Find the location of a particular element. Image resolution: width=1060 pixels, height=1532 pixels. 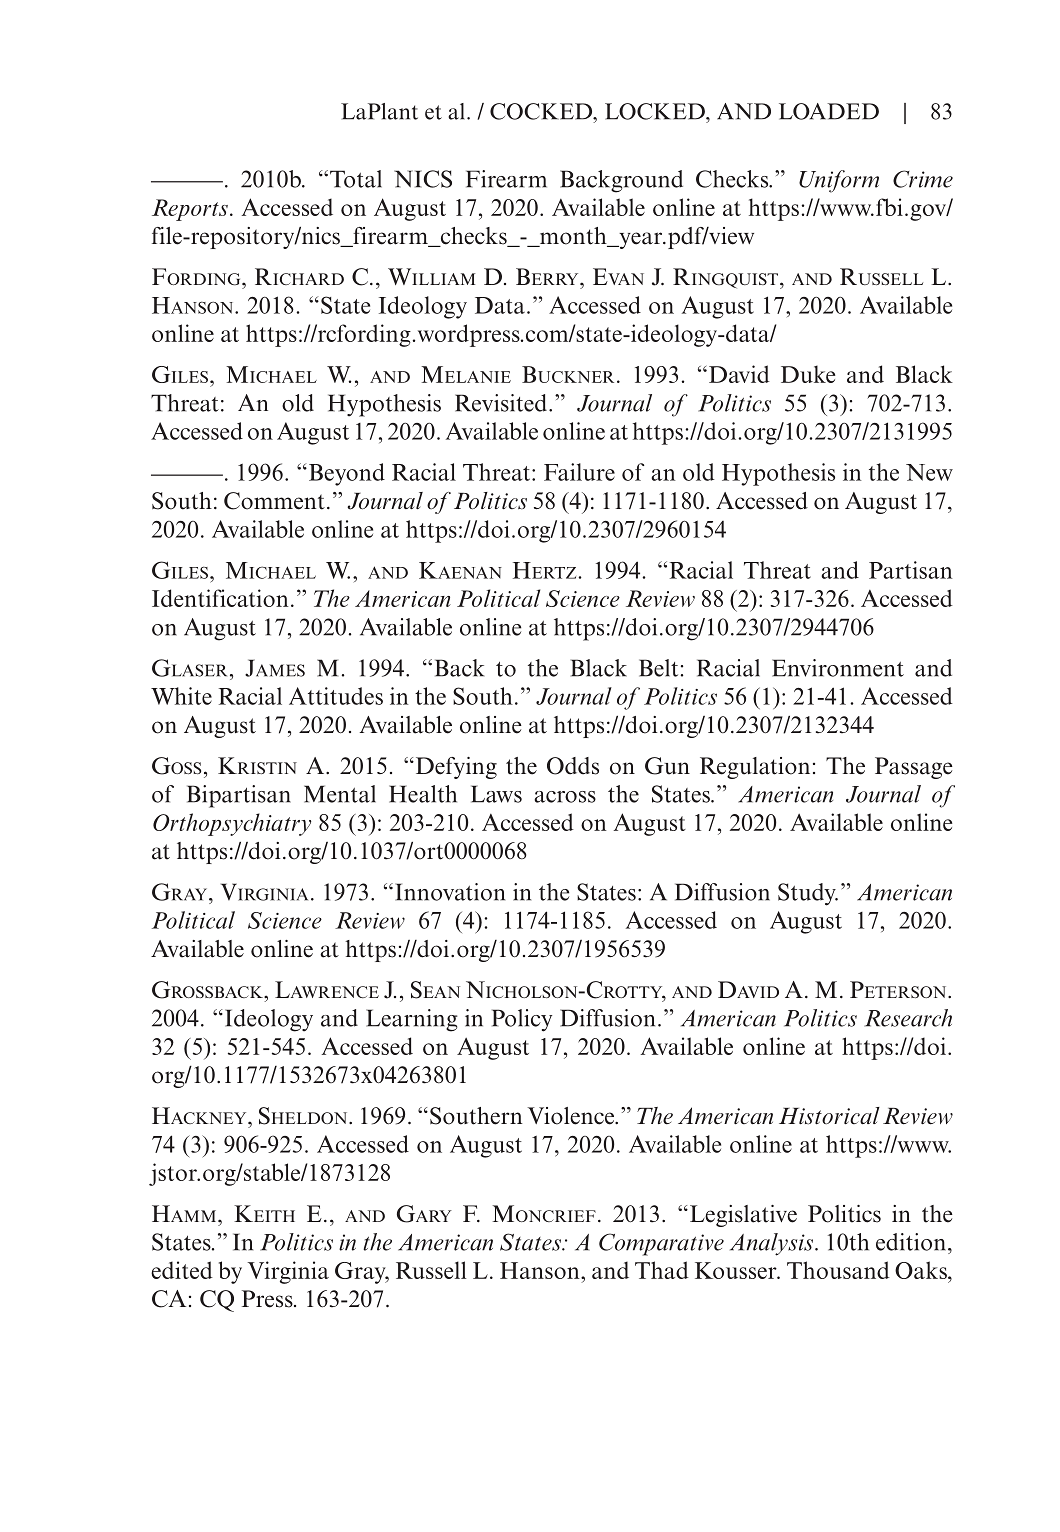

across is located at coordinates (565, 797).
